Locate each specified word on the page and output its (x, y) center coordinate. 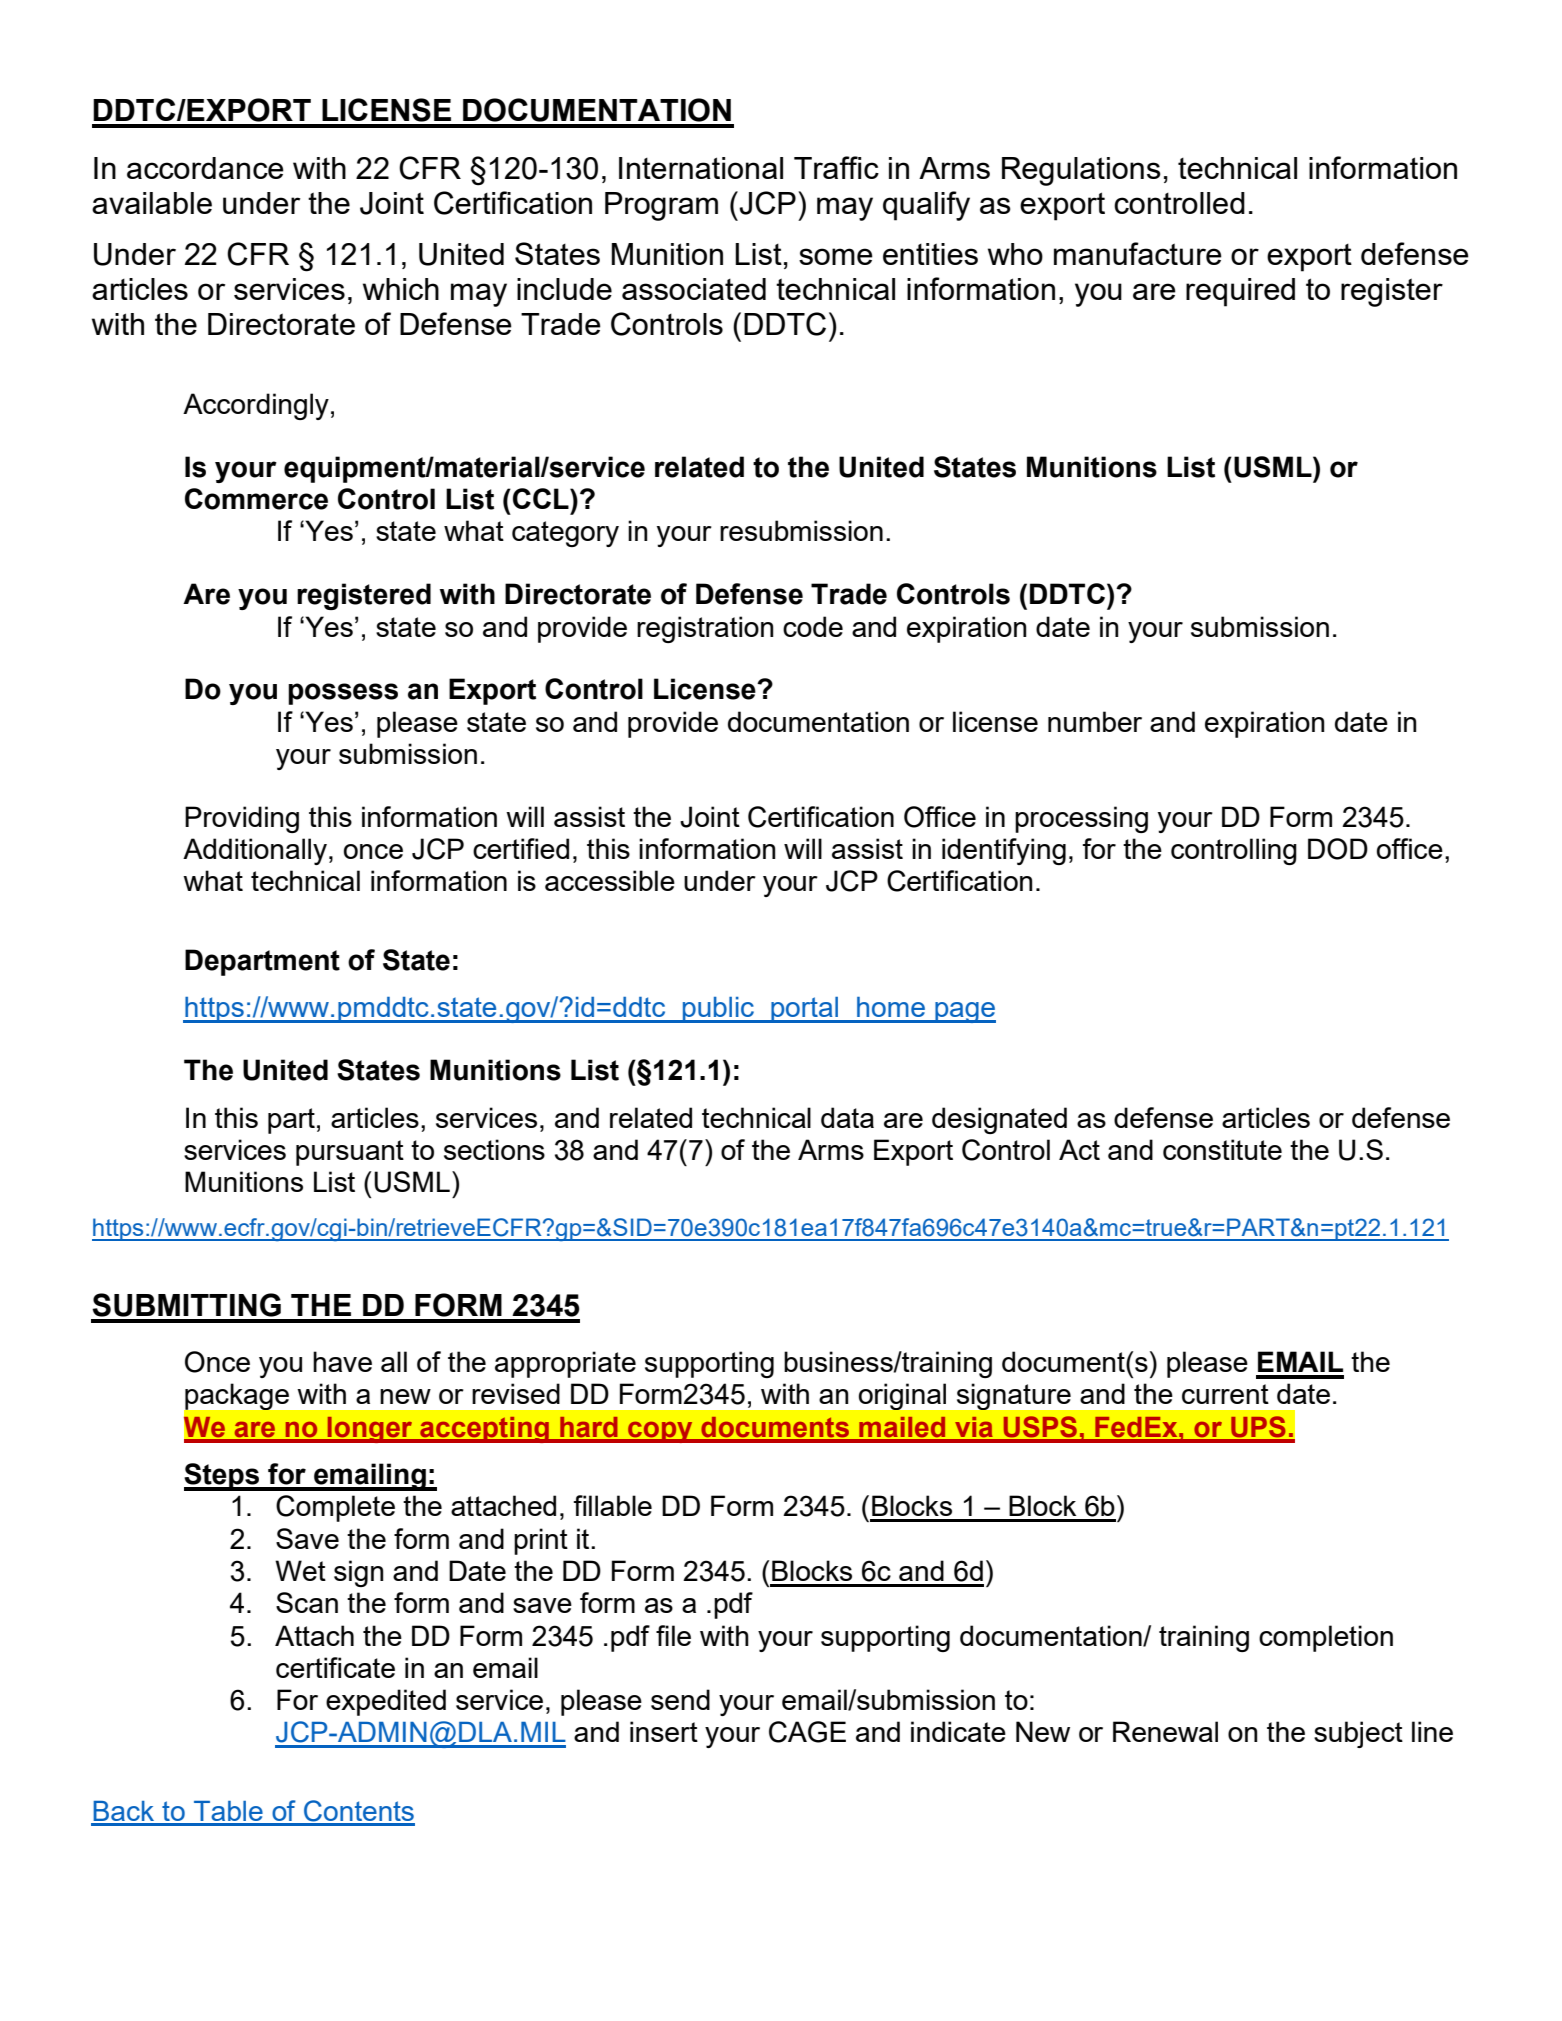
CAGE (807, 1732)
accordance (205, 168)
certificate (335, 1667)
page (964, 1012)
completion (1326, 1638)
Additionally (255, 851)
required (1240, 292)
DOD (1338, 849)
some (836, 256)
